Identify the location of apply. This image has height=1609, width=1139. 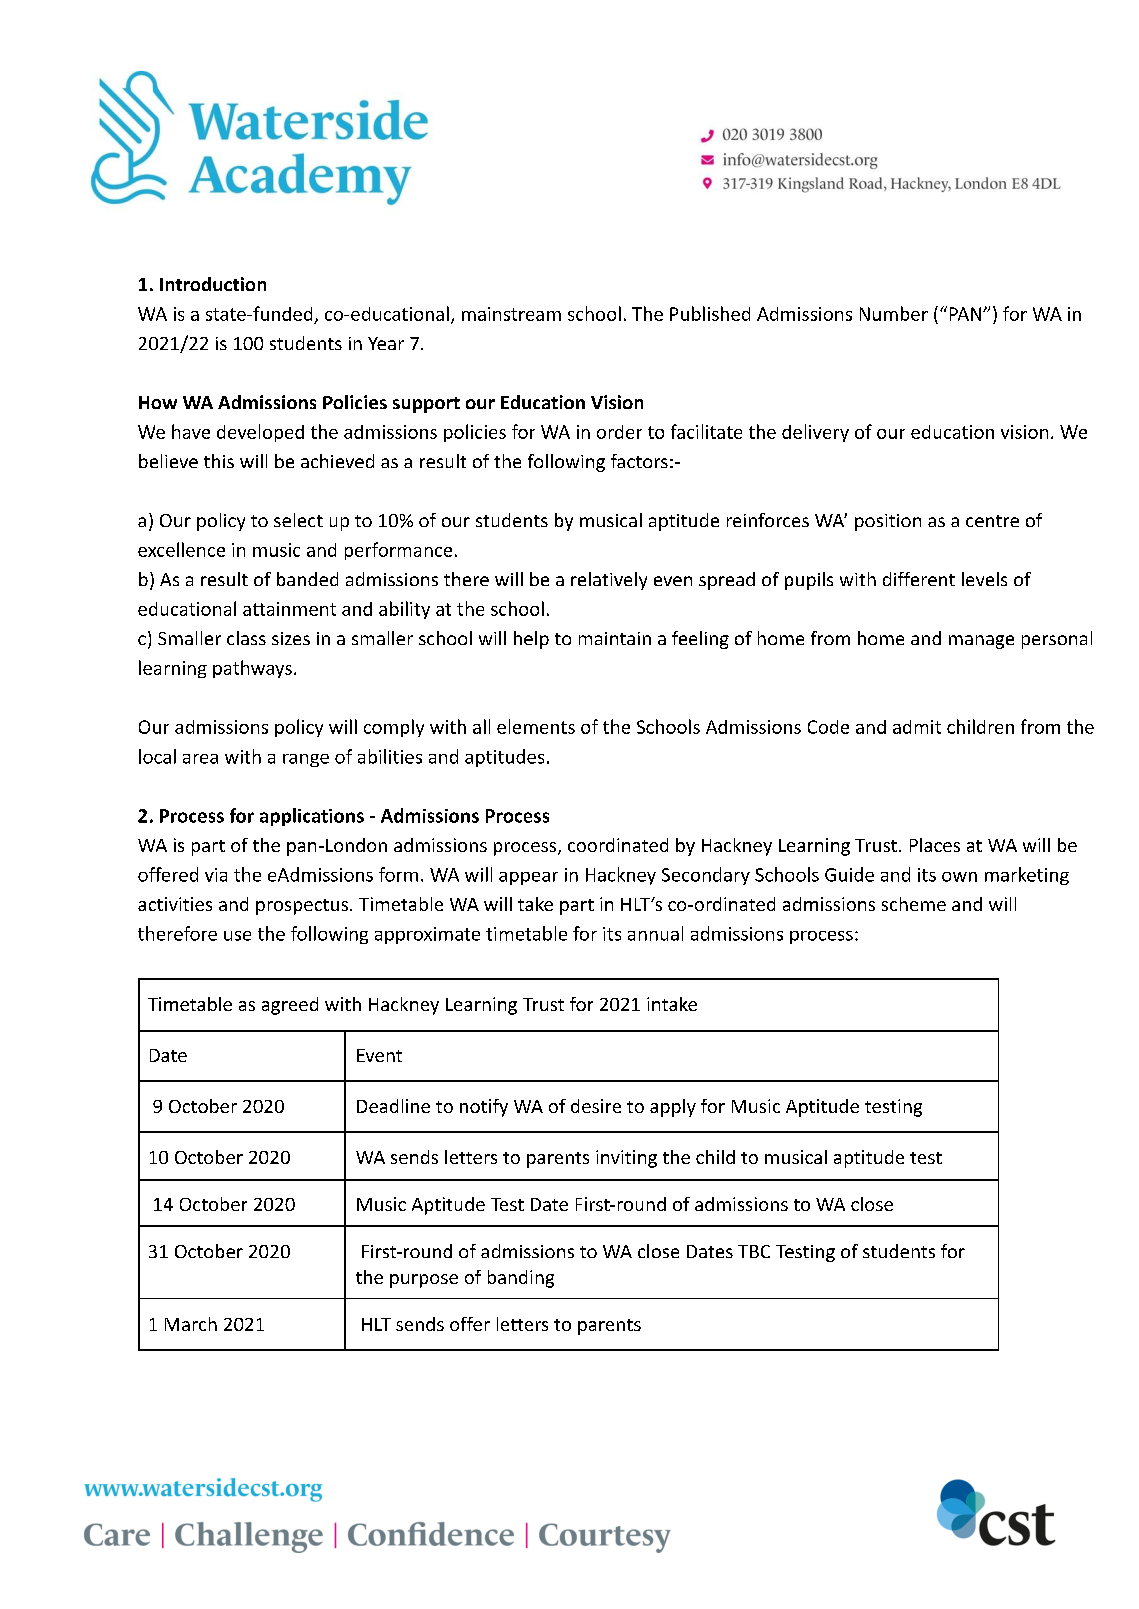
(673, 1108).
